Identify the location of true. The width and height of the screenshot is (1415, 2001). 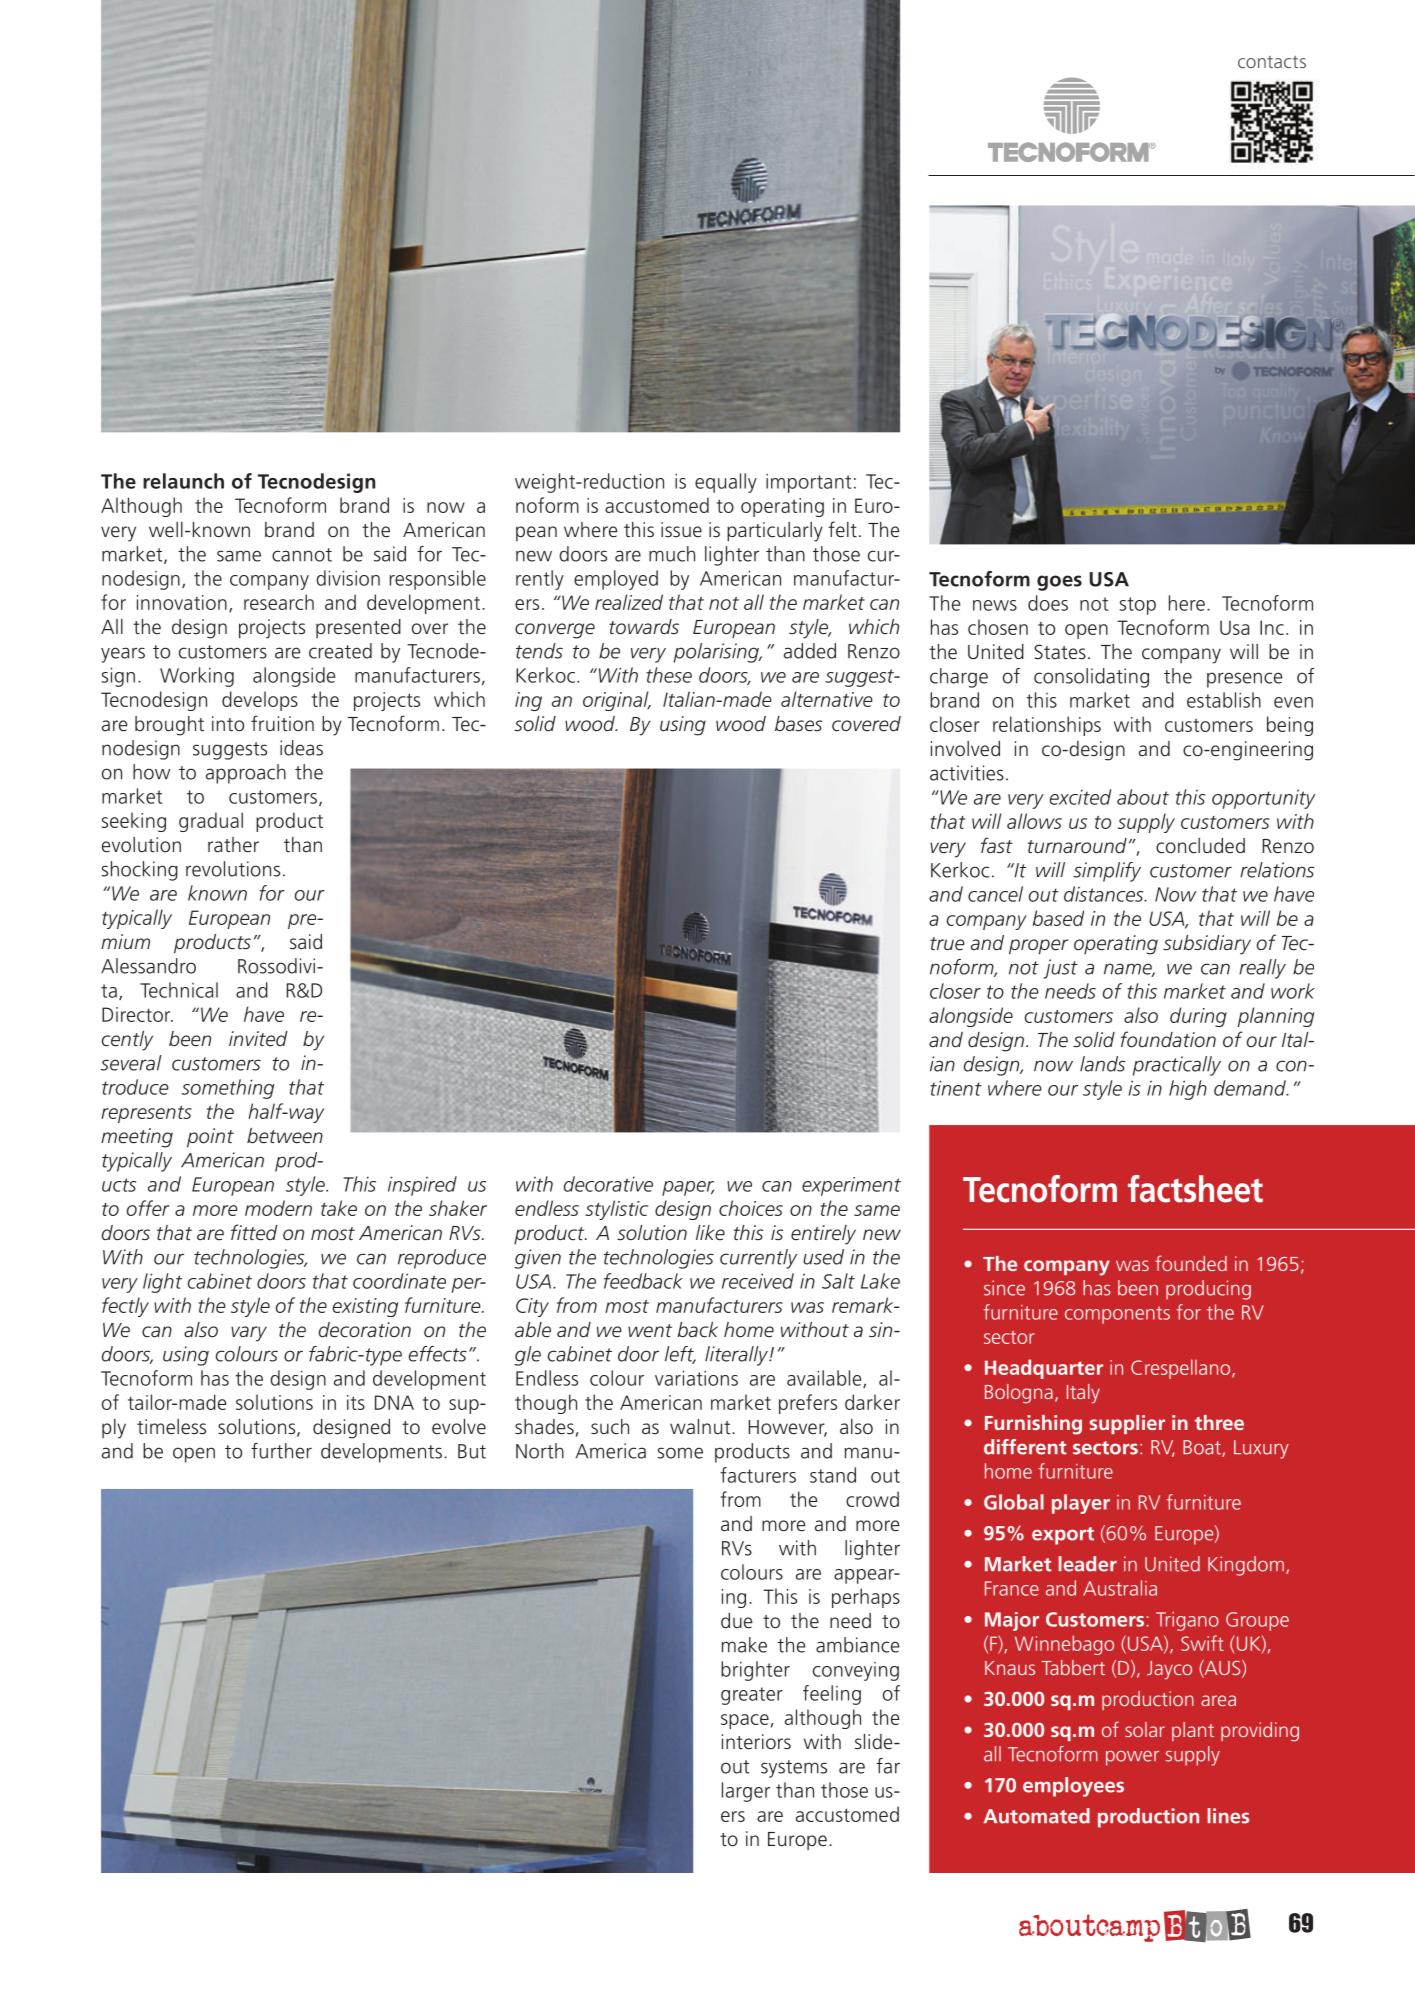
(947, 944).
